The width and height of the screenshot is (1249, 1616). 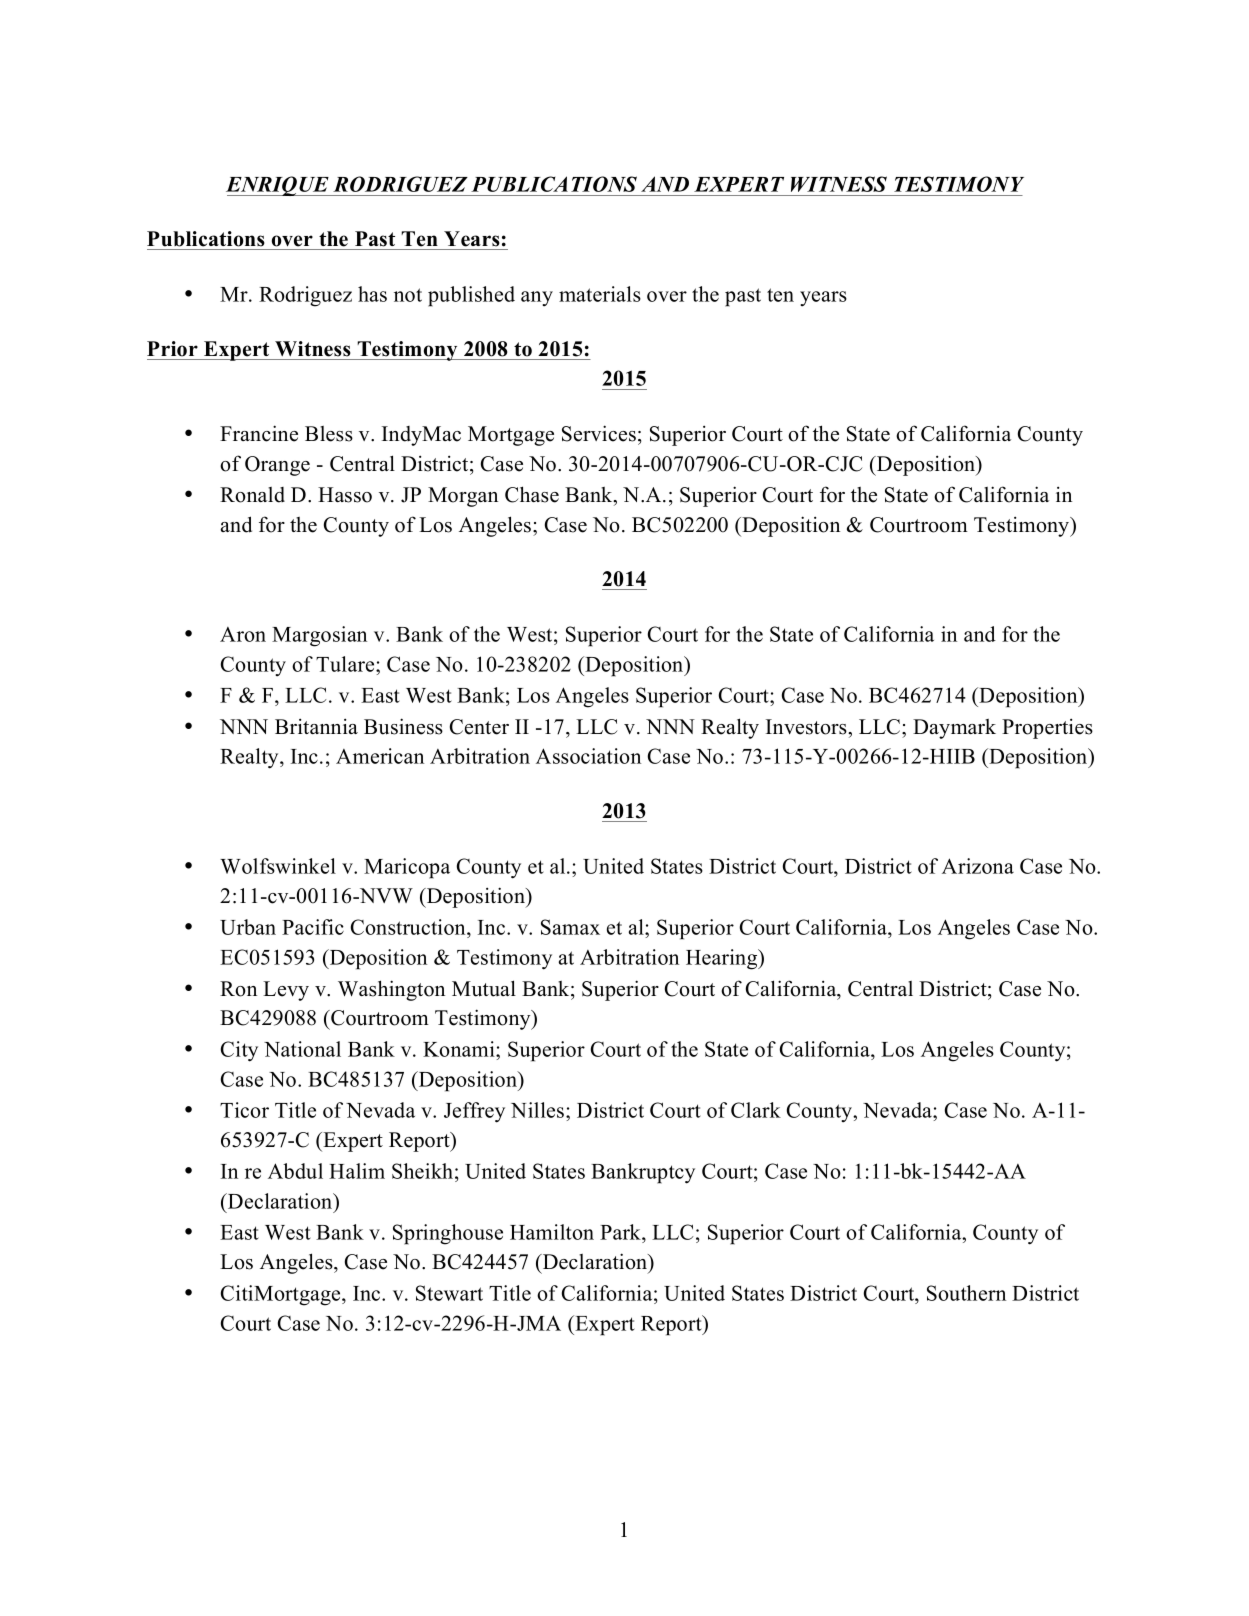 I want to click on Association, so click(x=588, y=756).
